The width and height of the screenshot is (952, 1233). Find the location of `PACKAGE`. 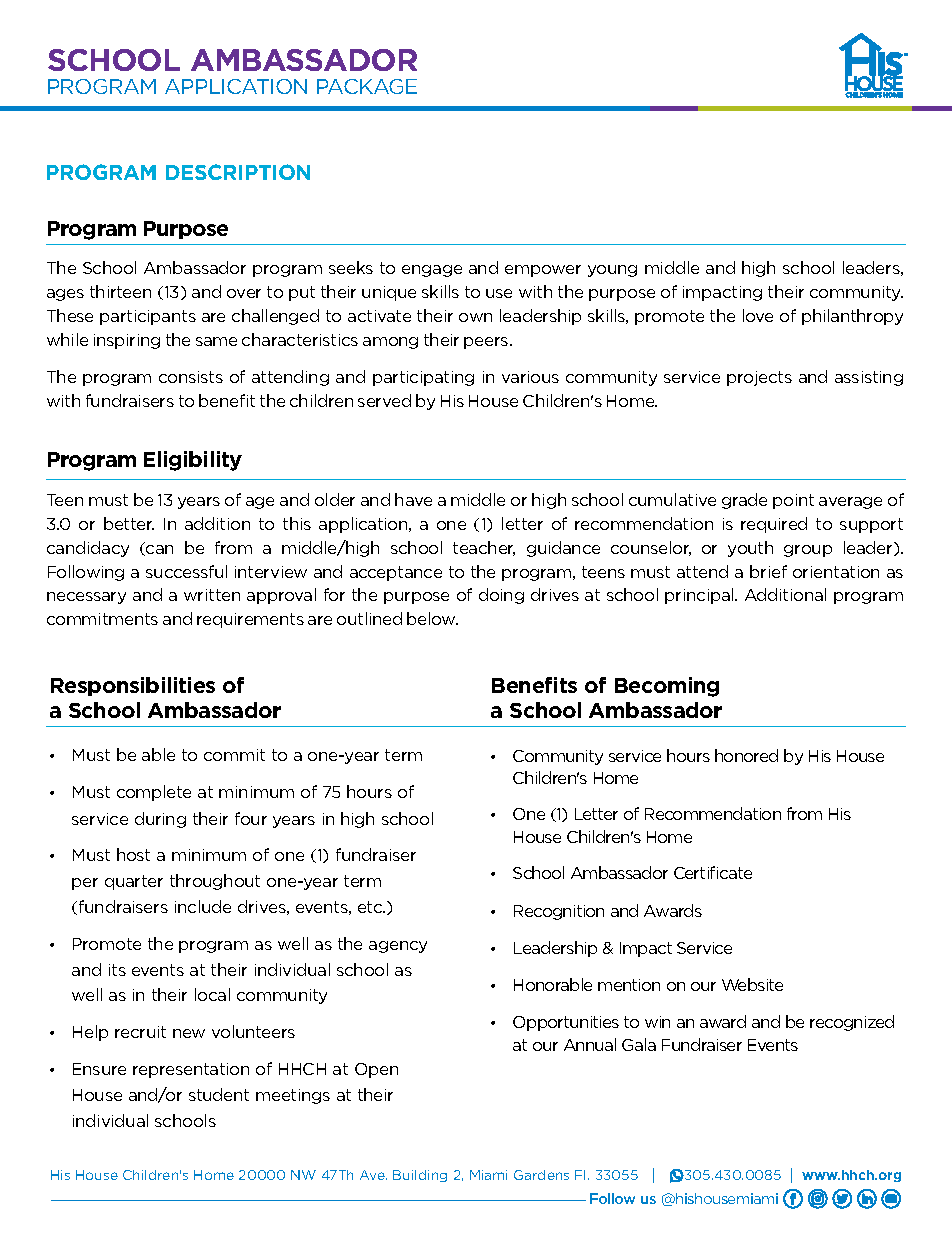

PACKAGE is located at coordinates (367, 86).
